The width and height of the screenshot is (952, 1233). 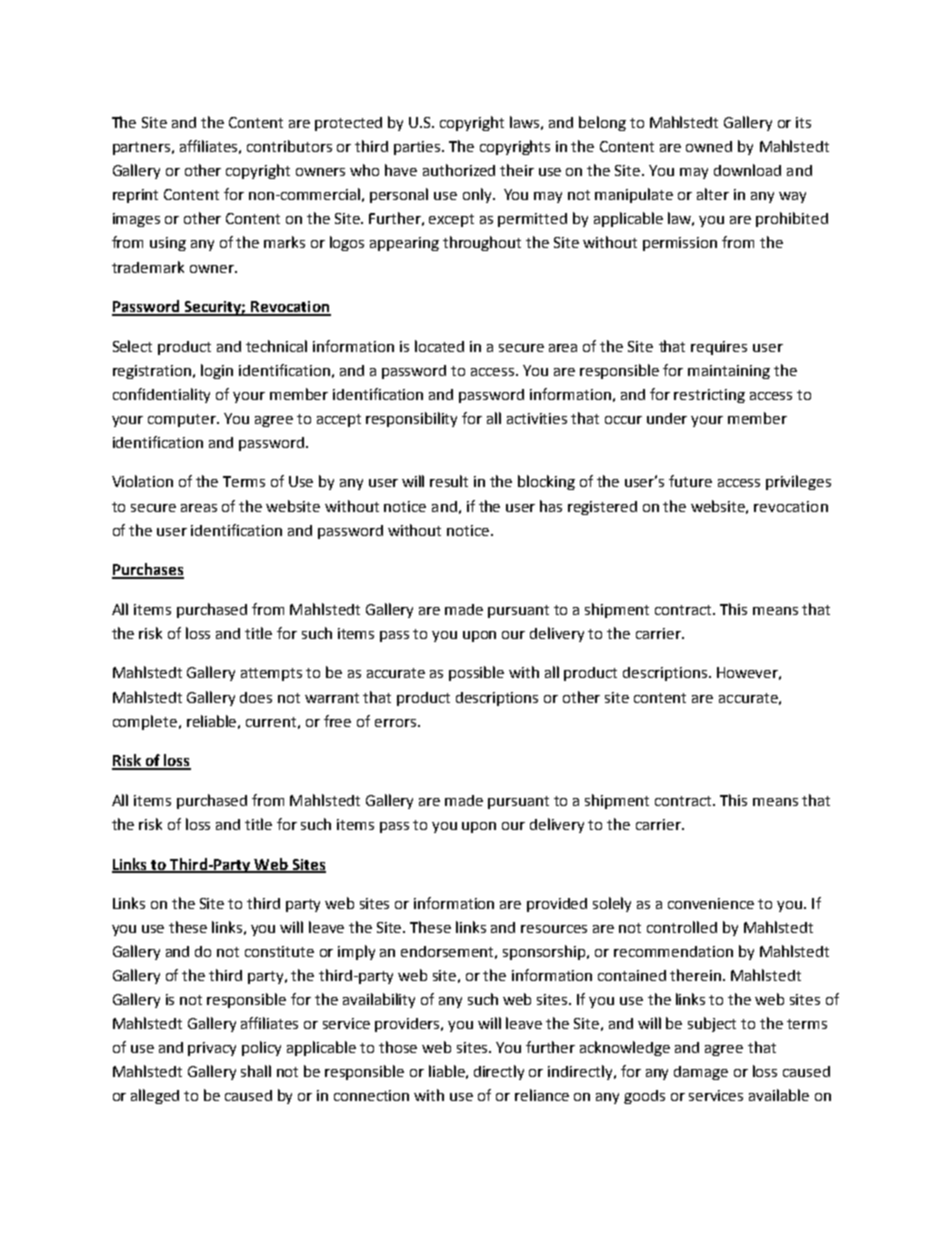 I want to click on complete, so click(x=145, y=722).
